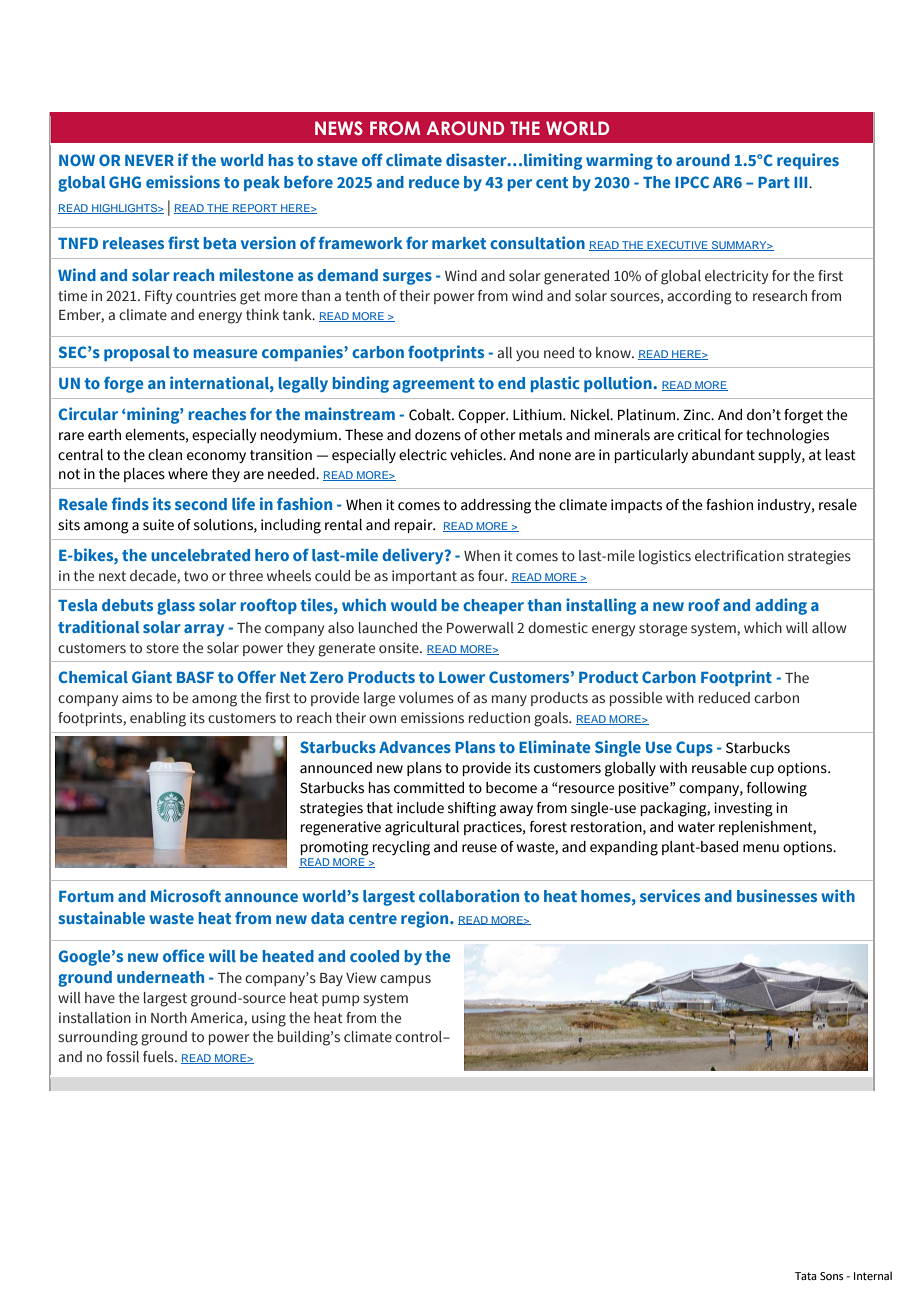 This page has height=1308, width=924. Describe the element at coordinates (159, 1057) in the page. I see `fuels` at that location.
